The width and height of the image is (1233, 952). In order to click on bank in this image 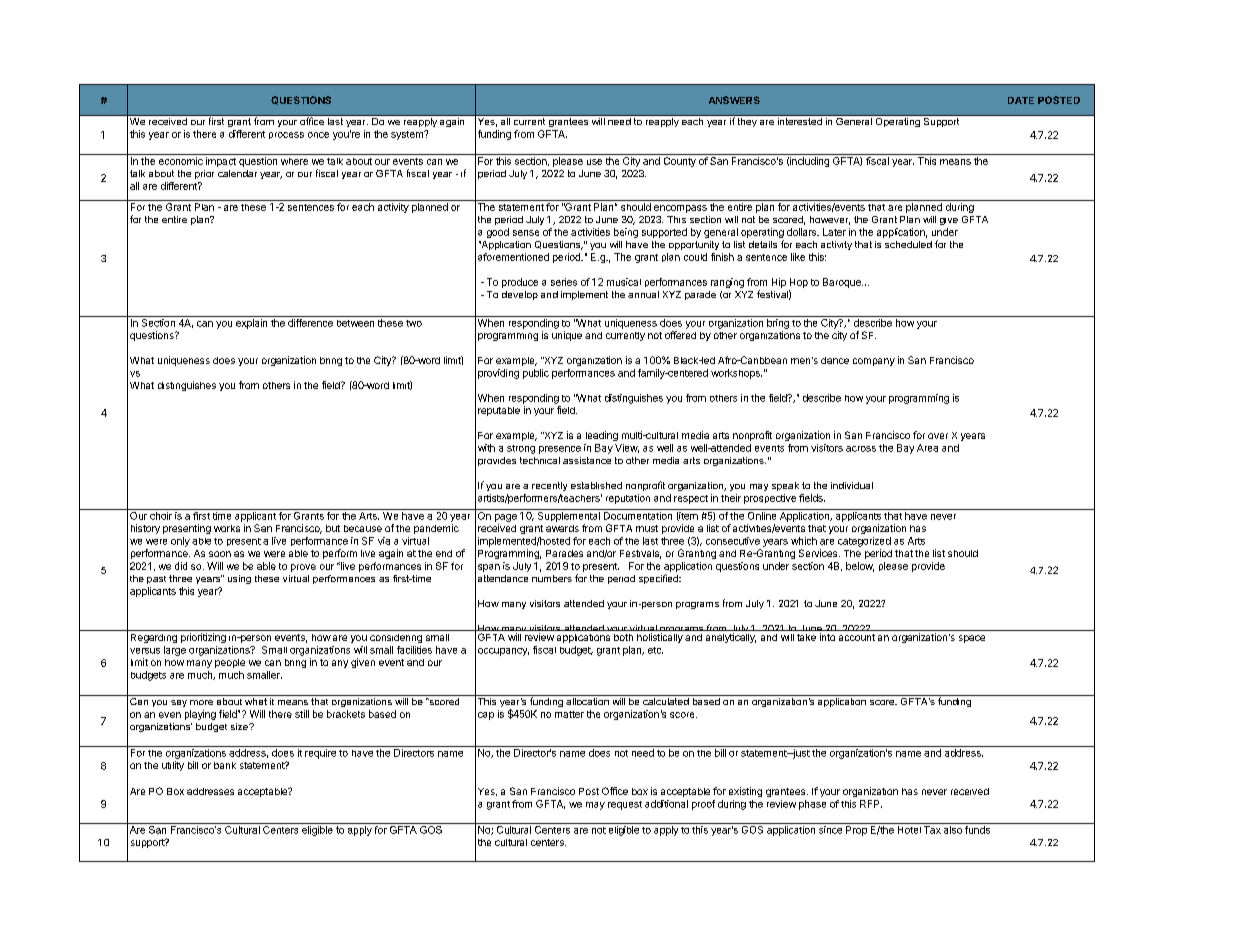, I will do `click(225, 765)`.
